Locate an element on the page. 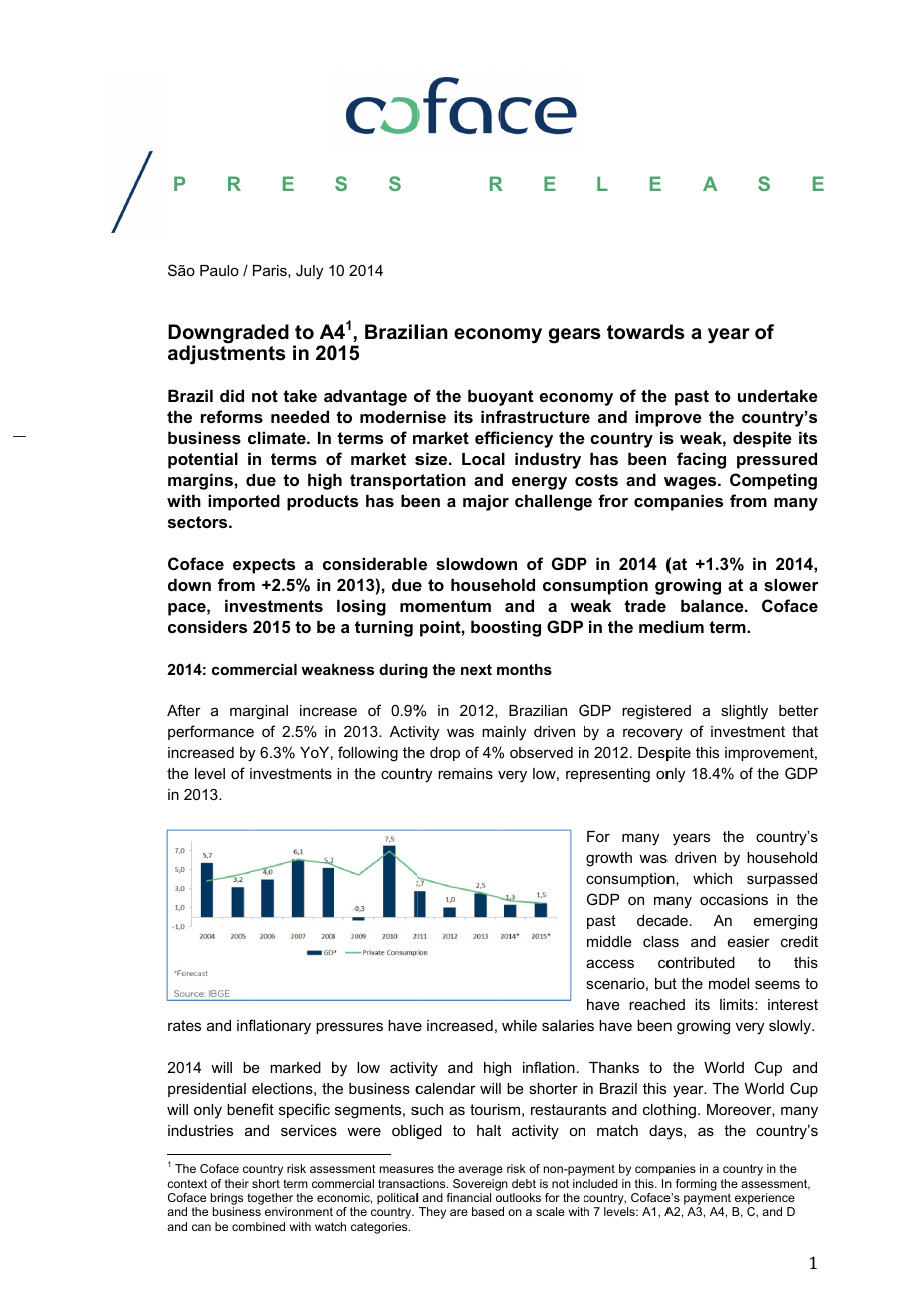  that is located at coordinates (805, 731).
